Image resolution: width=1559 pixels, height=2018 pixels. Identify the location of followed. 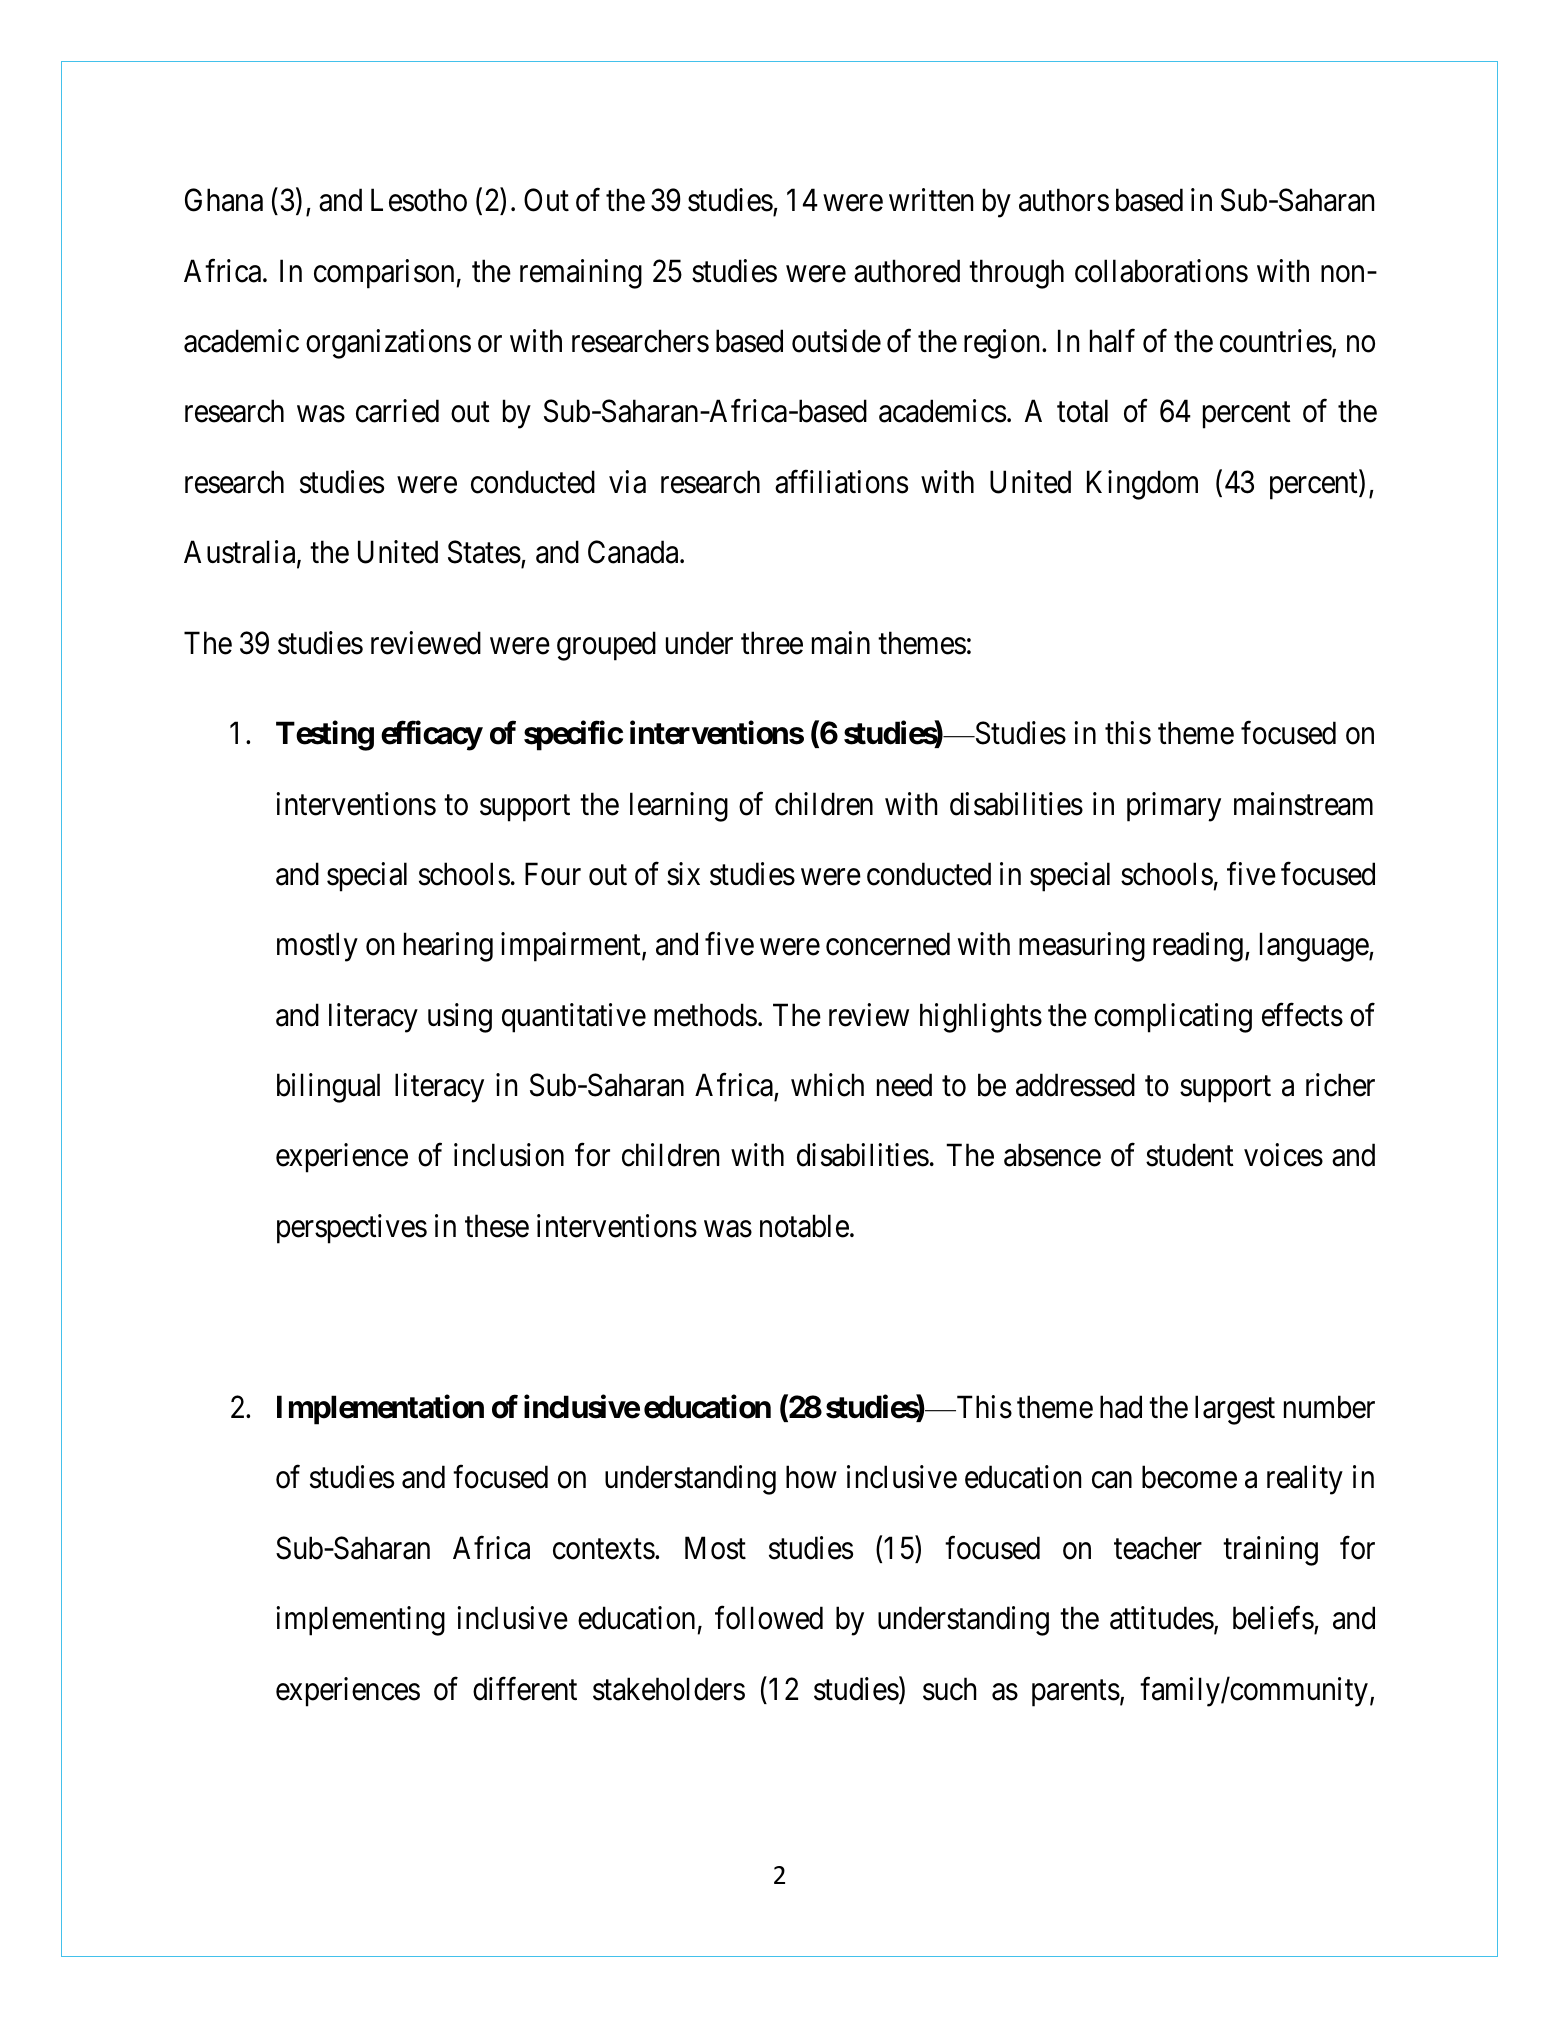
(769, 1618).
